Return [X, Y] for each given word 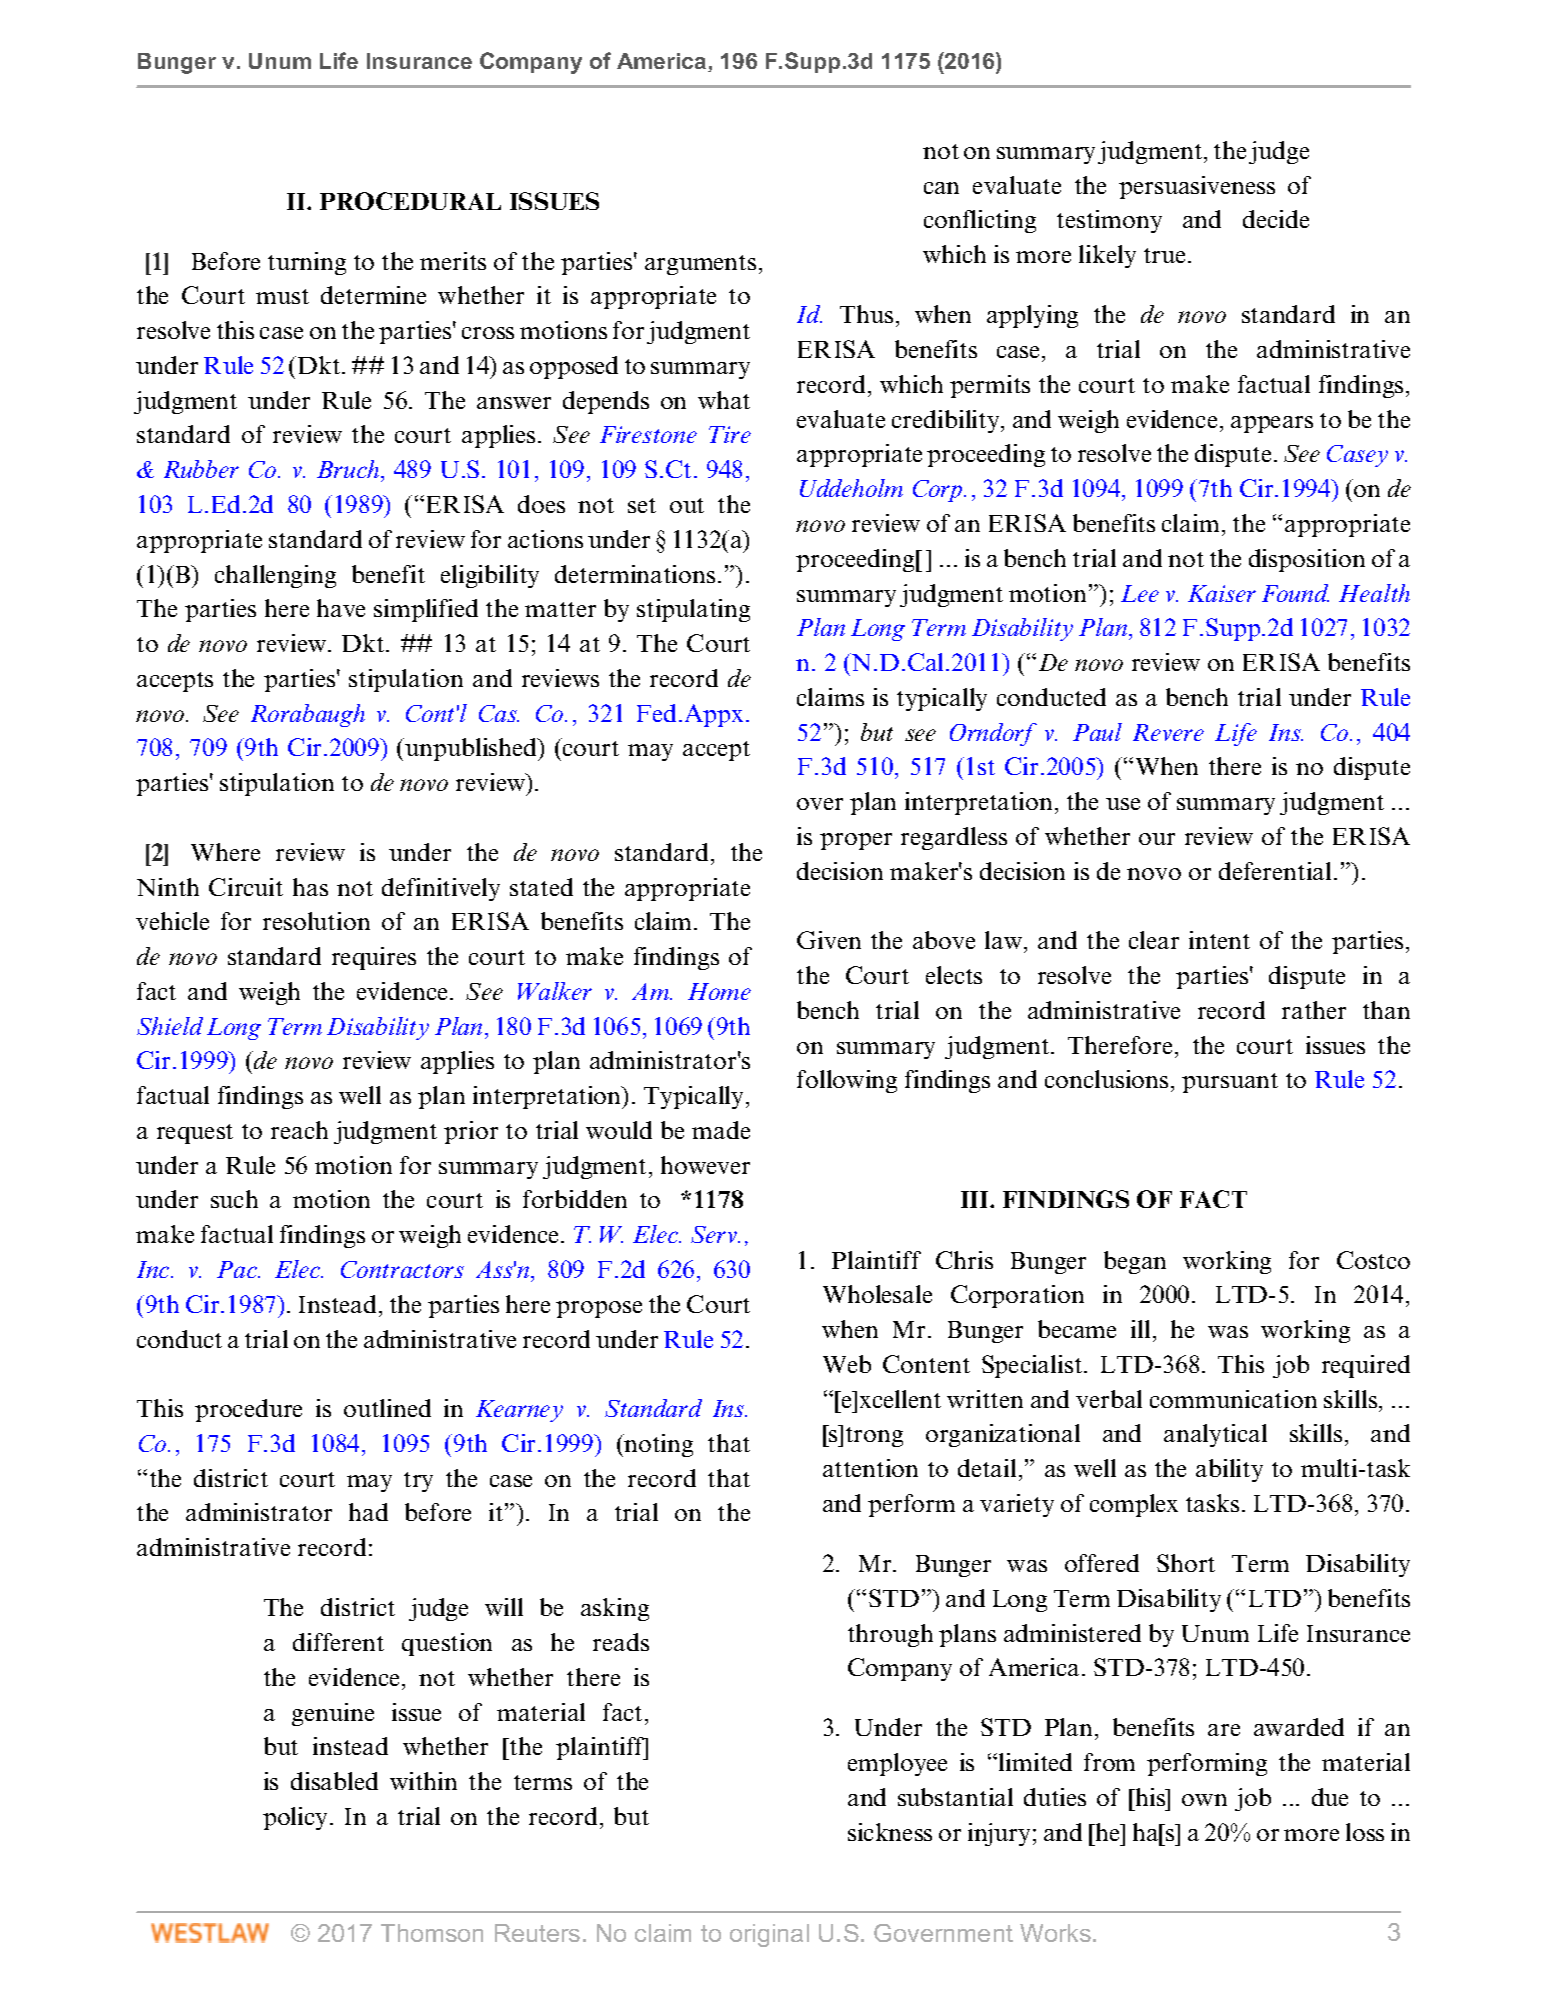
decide [1276, 219]
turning [307, 263]
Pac [238, 1269]
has [310, 887]
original [769, 1935]
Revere [1168, 732]
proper [856, 841]
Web [847, 1364]
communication [1233, 1399]
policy [297, 1818]
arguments [700, 265]
